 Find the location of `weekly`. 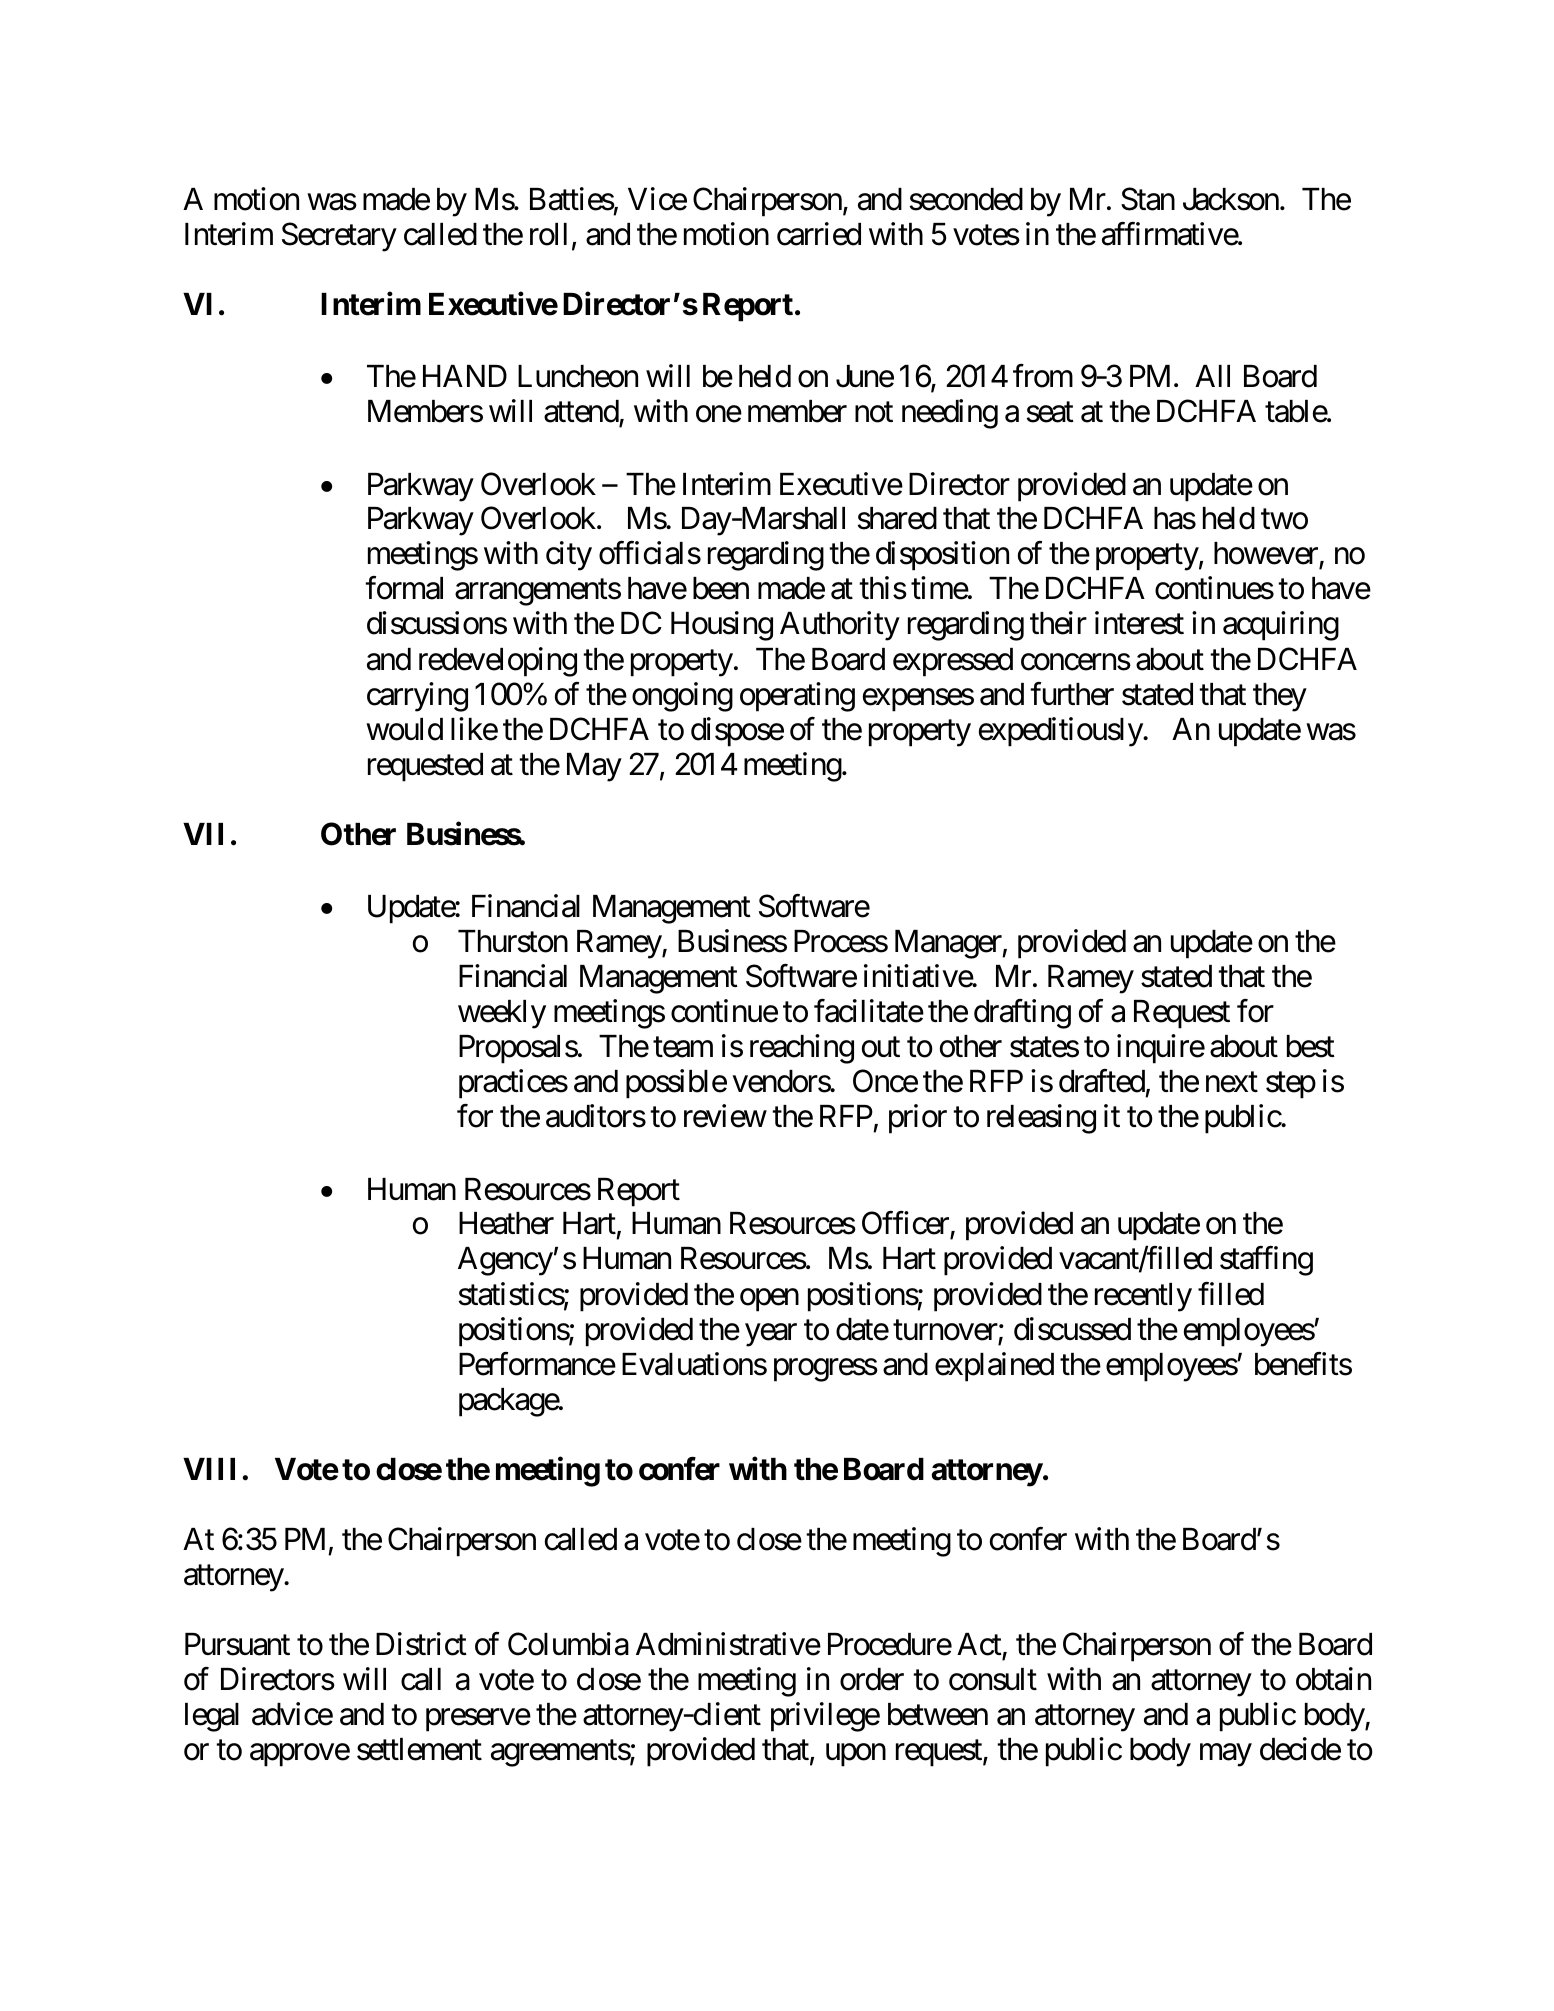

weekly is located at coordinates (502, 1014).
